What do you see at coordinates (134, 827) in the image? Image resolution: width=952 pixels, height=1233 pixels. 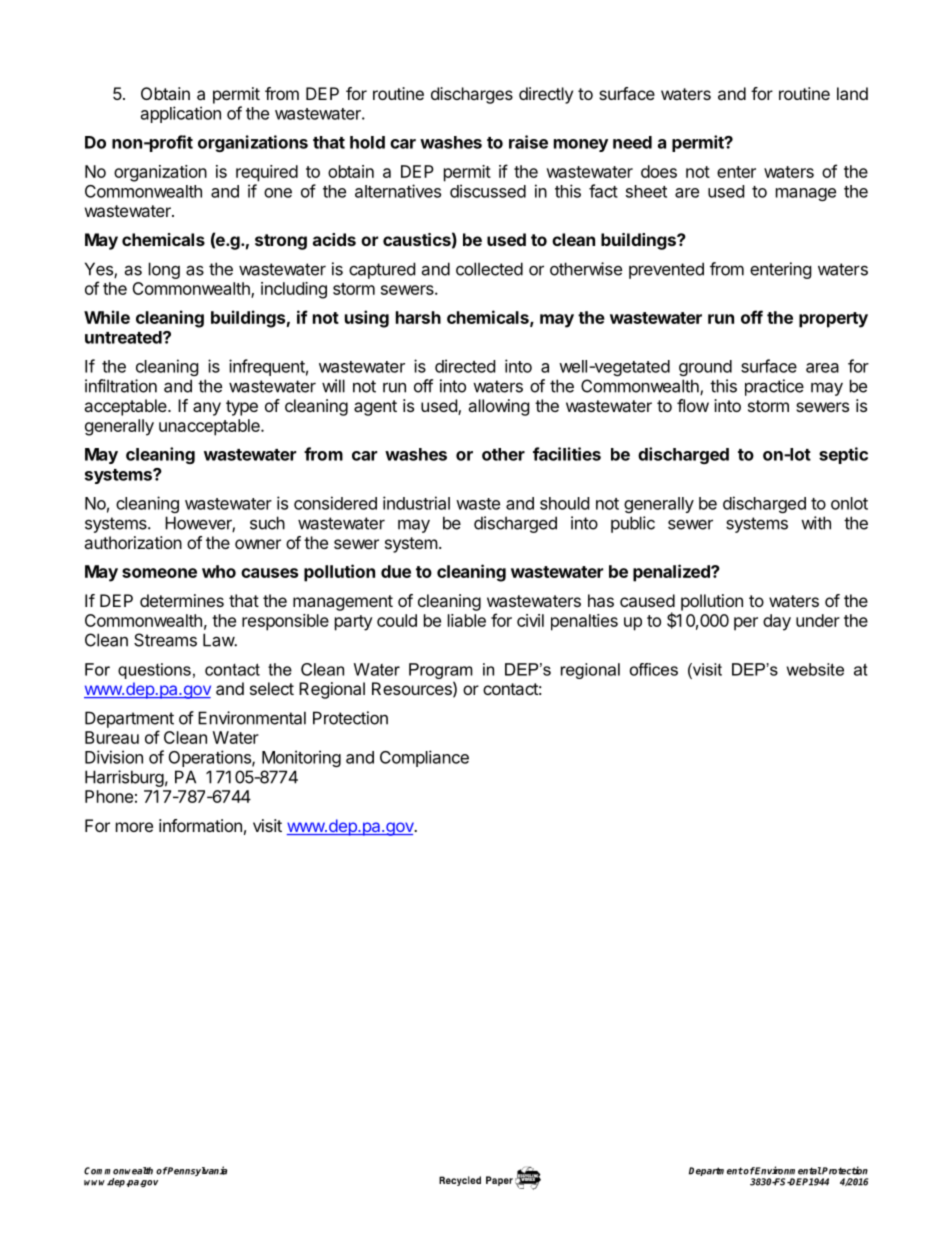 I see `more` at bounding box center [134, 827].
